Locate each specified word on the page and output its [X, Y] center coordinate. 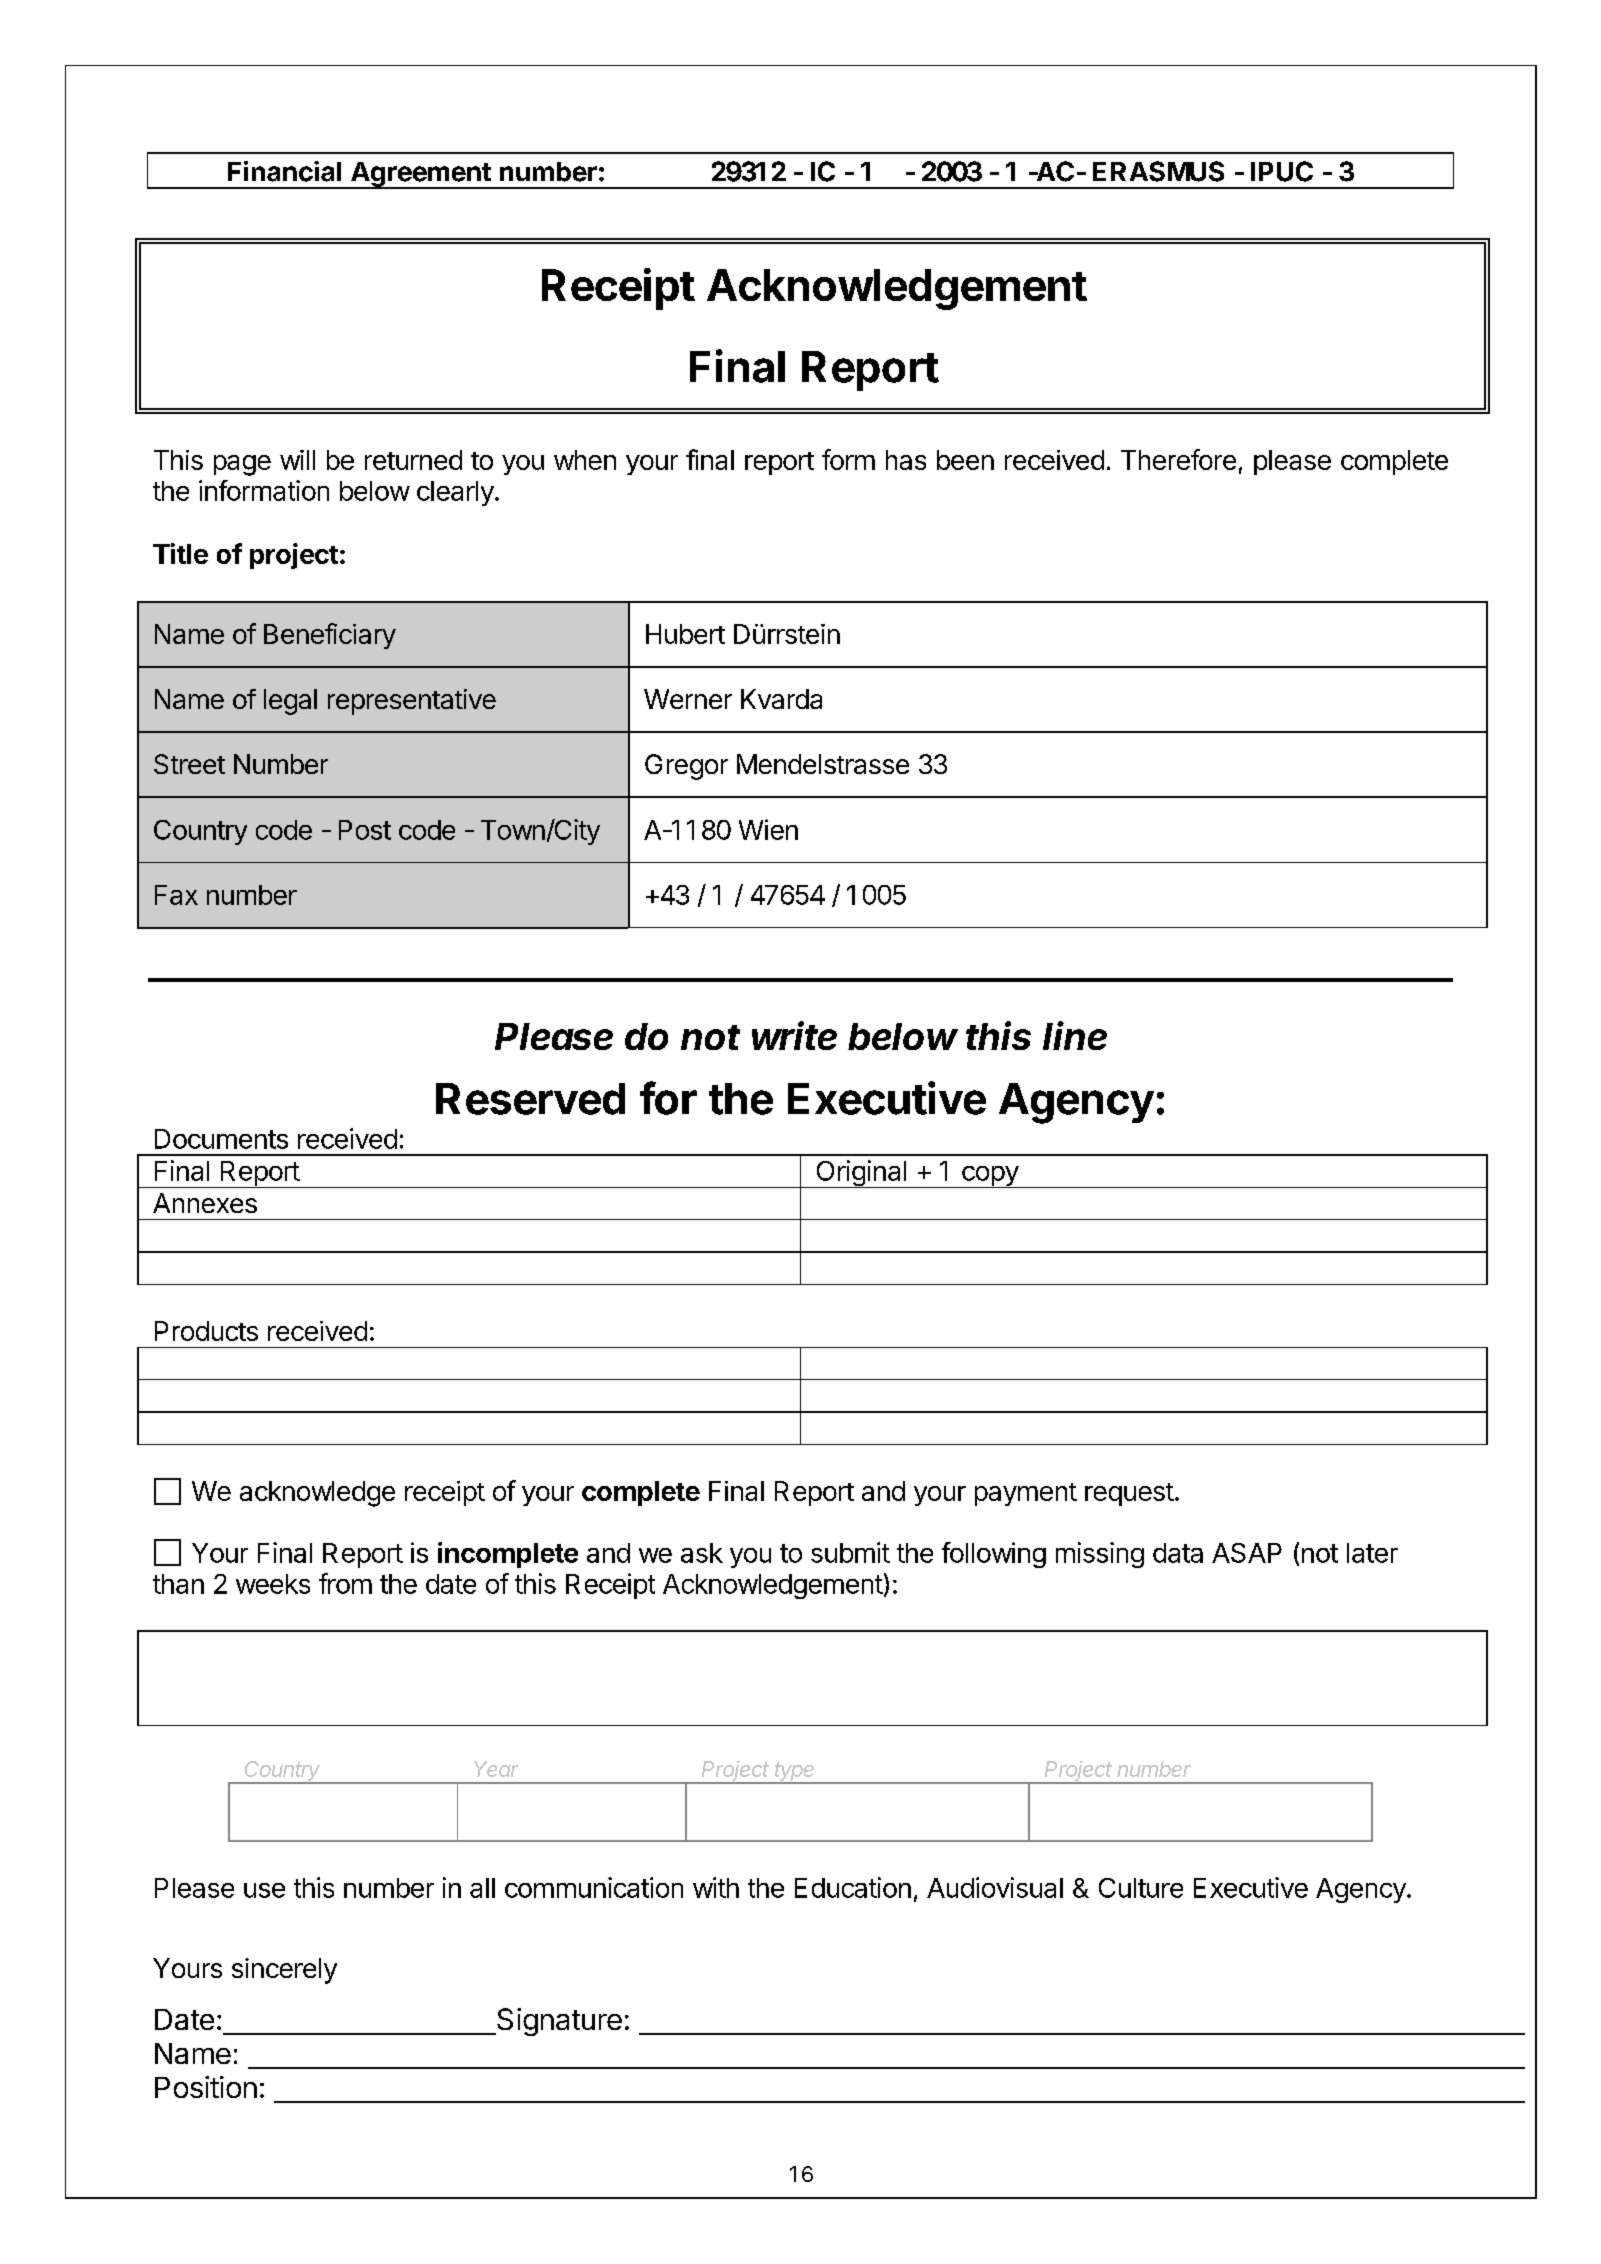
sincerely [284, 1971]
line [1075, 1035]
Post [365, 830]
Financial [284, 171]
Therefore [1178, 459]
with [716, 1887]
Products [206, 1331]
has [906, 460]
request [1129, 1494]
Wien [768, 829]
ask [702, 1553]
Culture [1141, 1888]
